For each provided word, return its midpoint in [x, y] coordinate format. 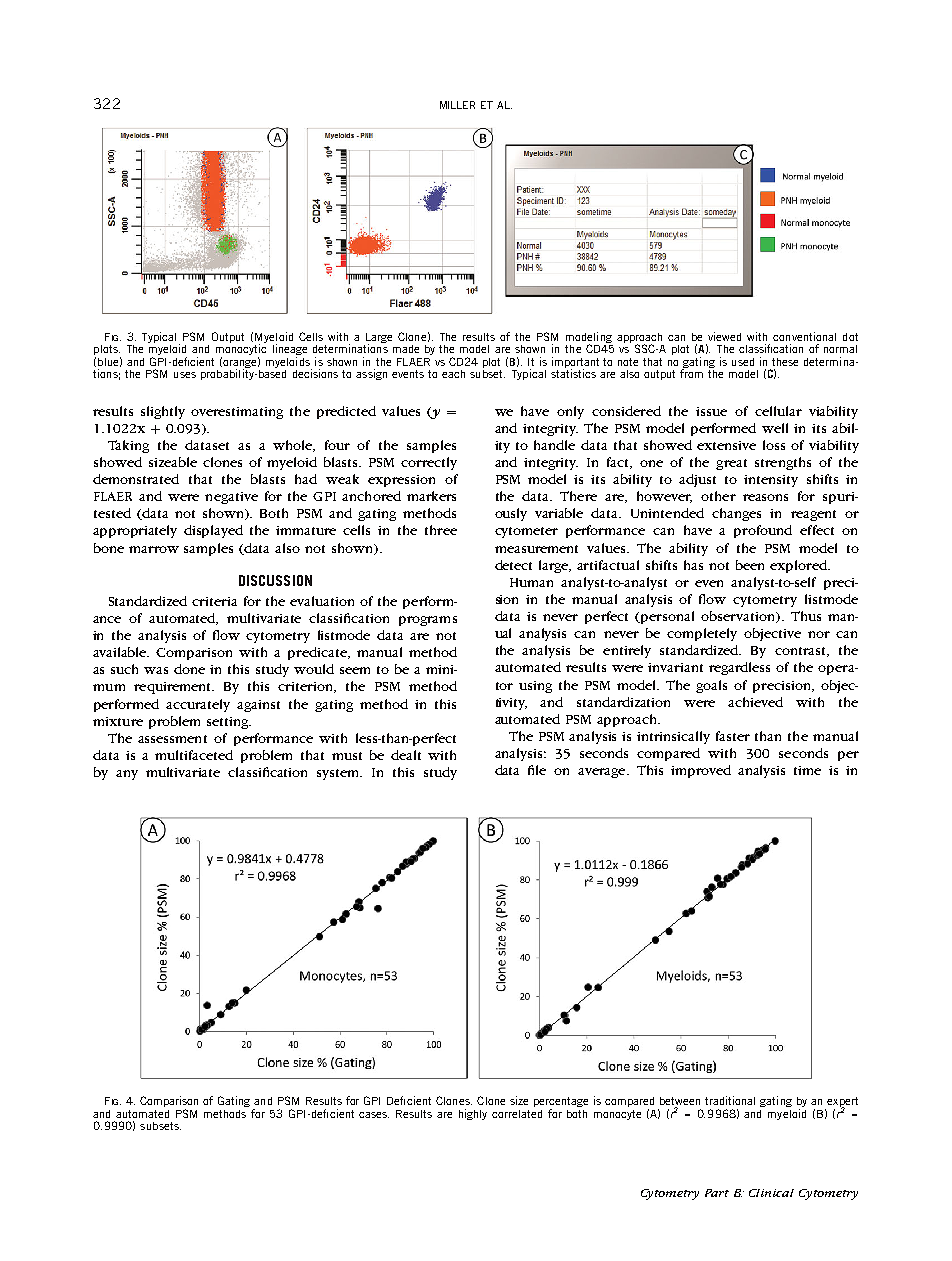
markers [431, 496]
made [406, 349]
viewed [724, 336]
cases [374, 1115]
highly [473, 1114]
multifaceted [194, 755]
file [537, 770]
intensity [771, 481]
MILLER [457, 105]
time [807, 770]
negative [231, 498]
